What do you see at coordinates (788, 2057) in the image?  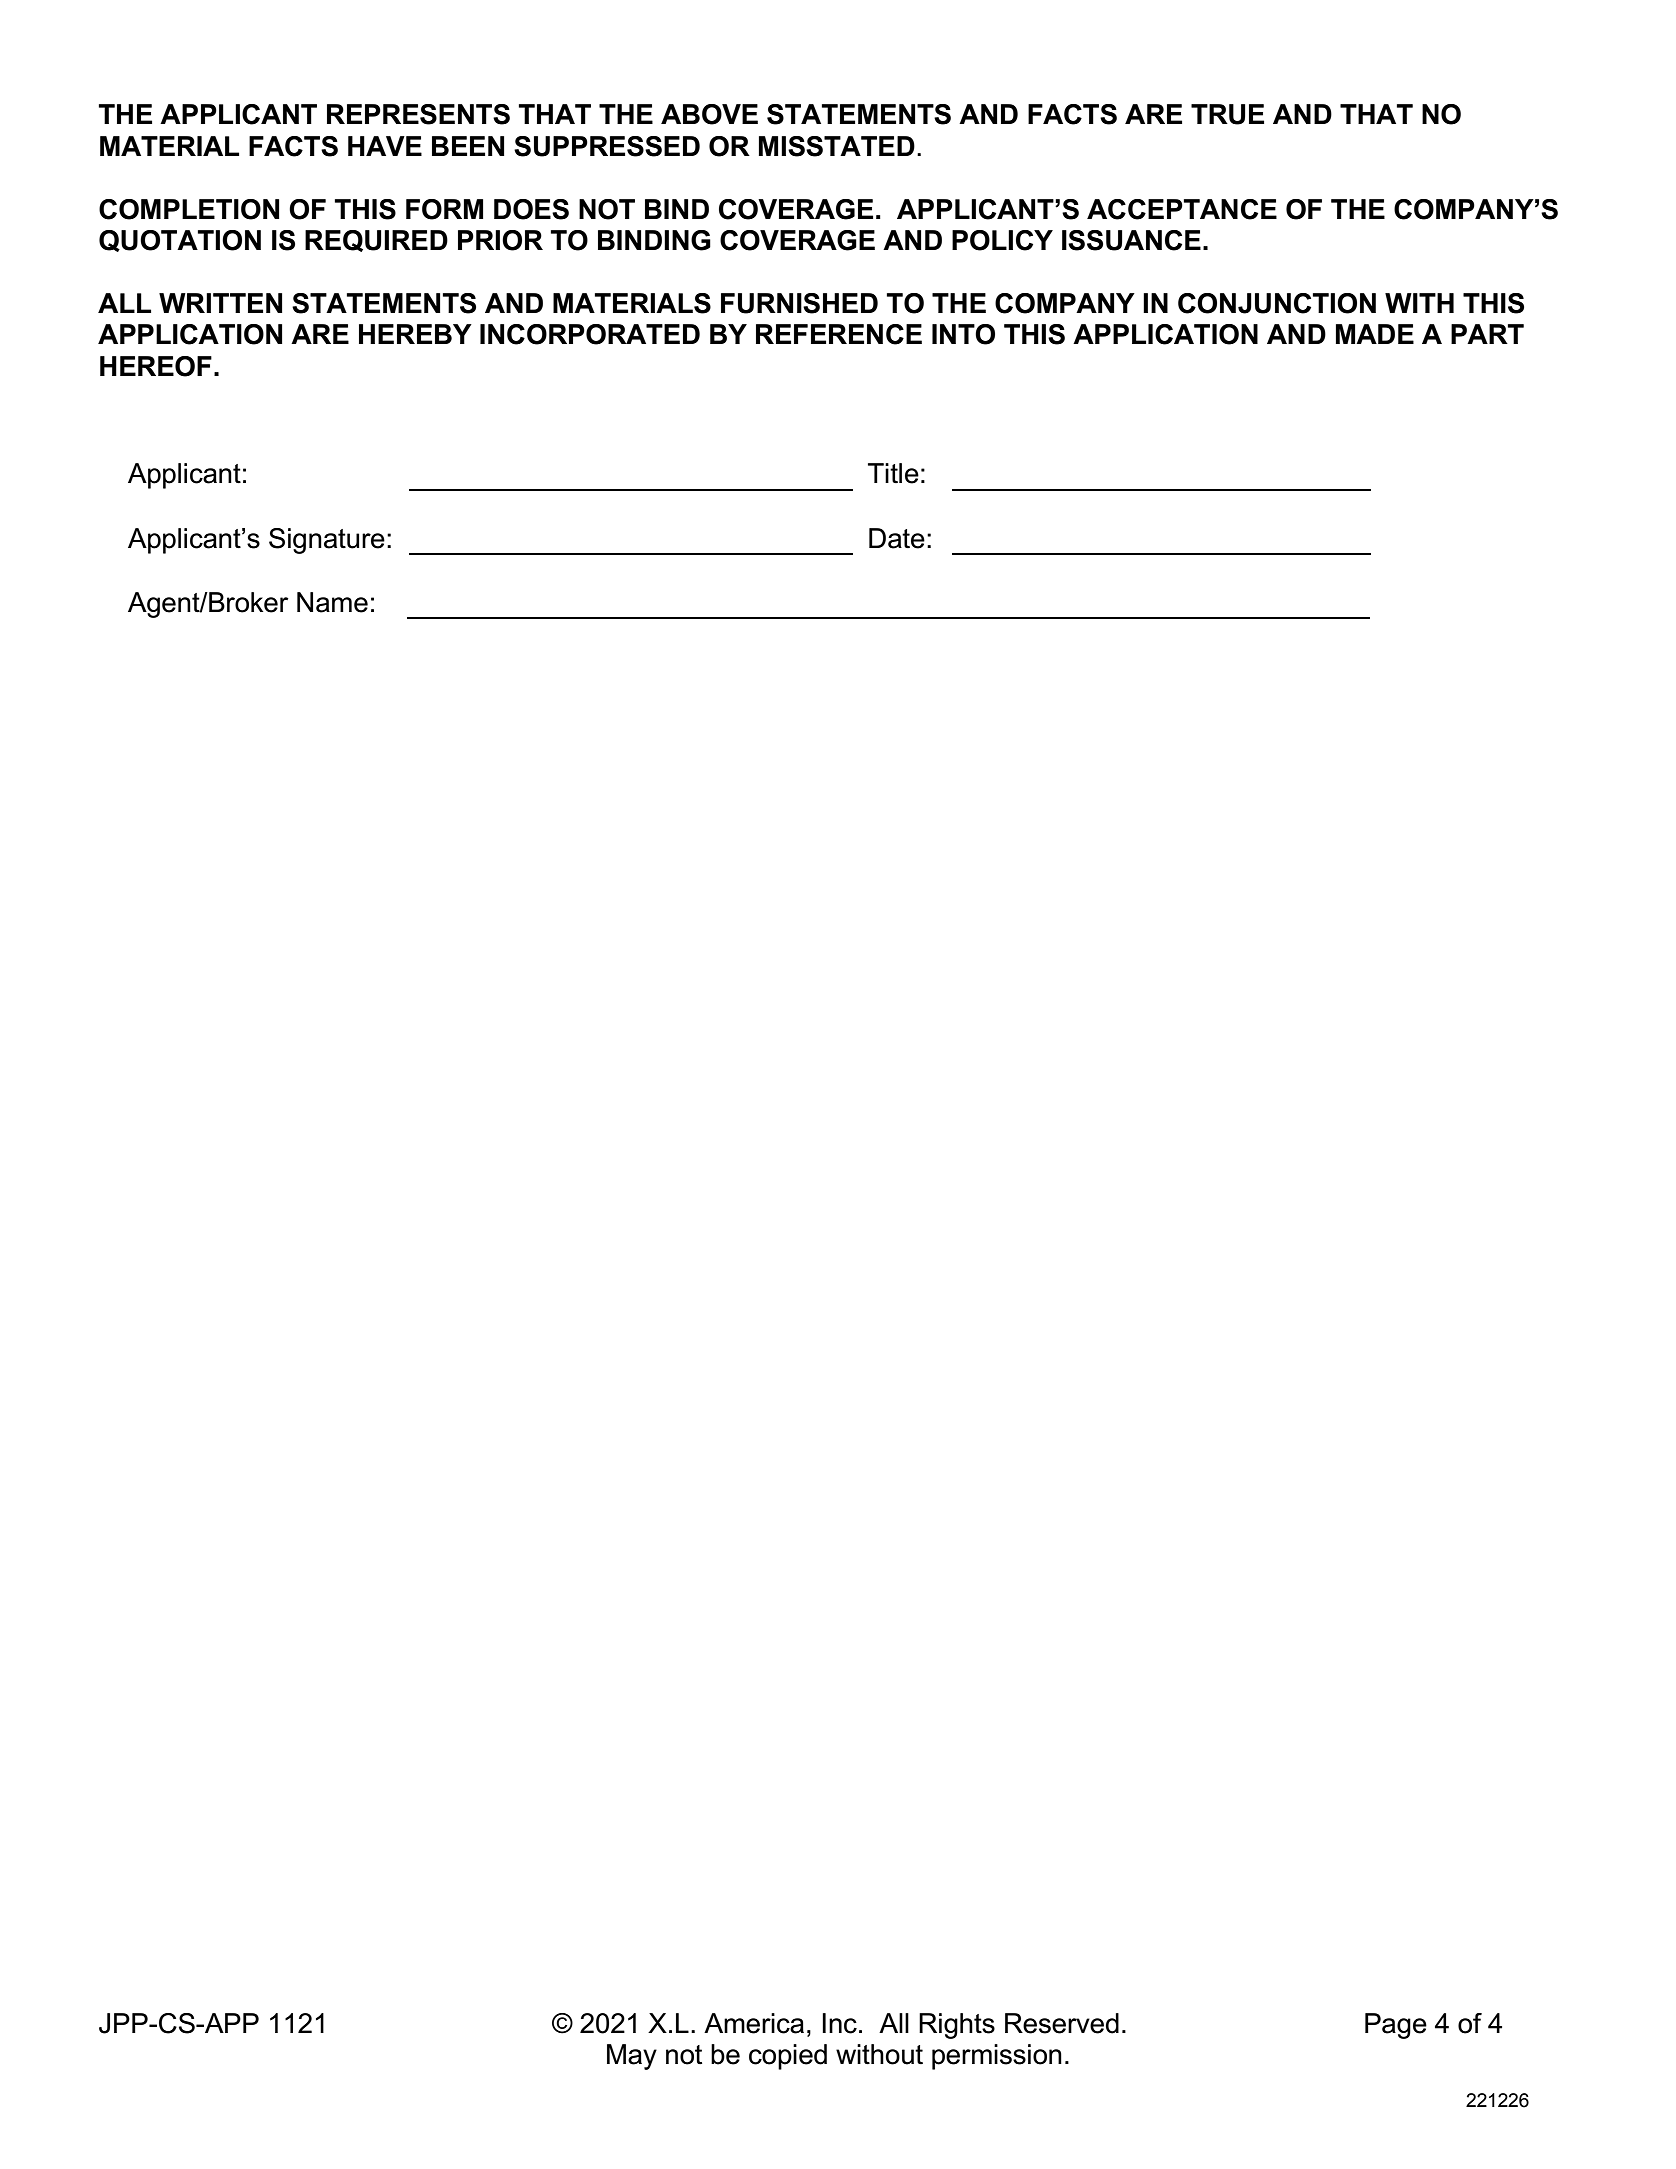 I see `copied` at bounding box center [788, 2057].
